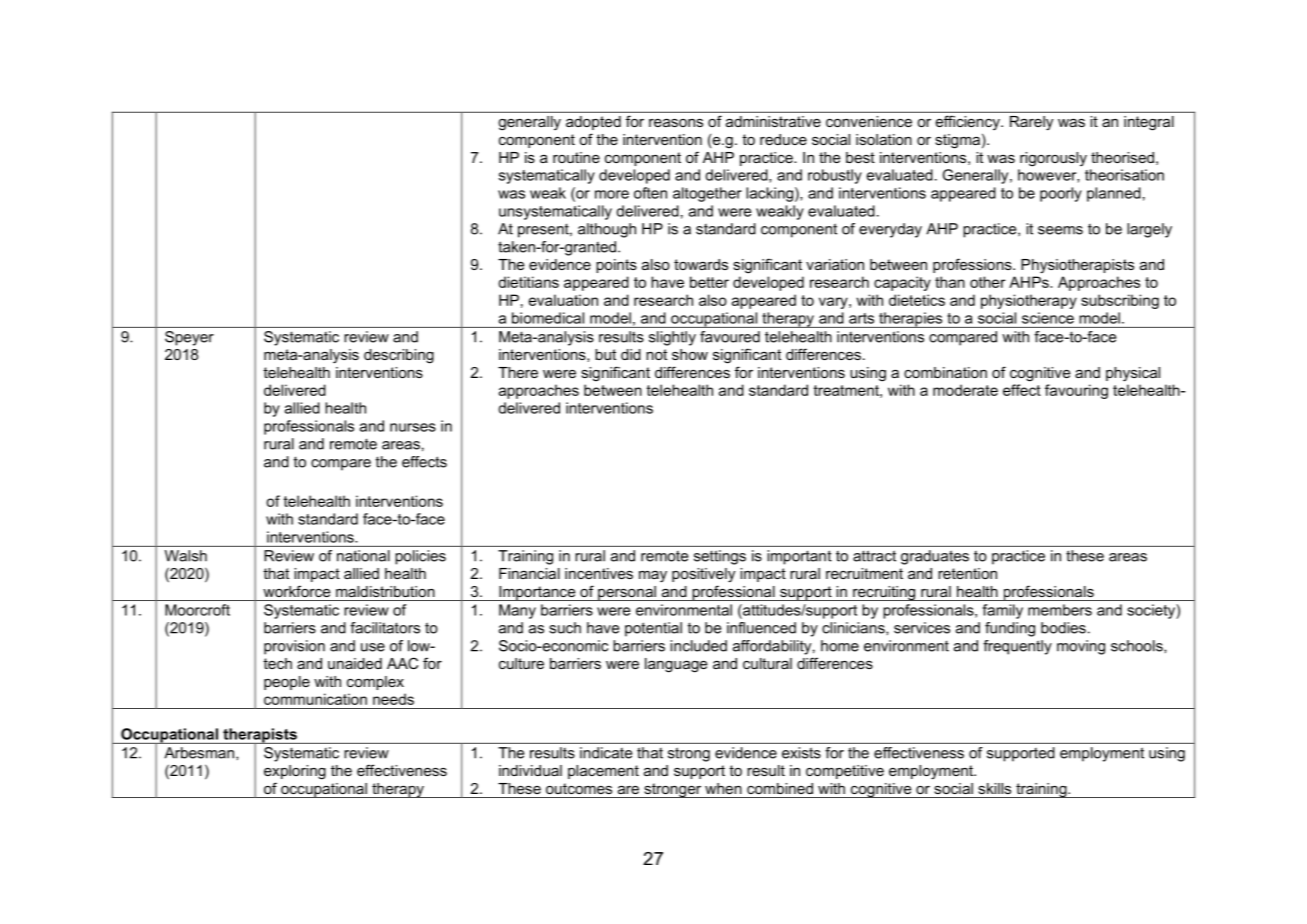  What do you see at coordinates (399, 356) in the image?
I see `describing` at bounding box center [399, 356].
